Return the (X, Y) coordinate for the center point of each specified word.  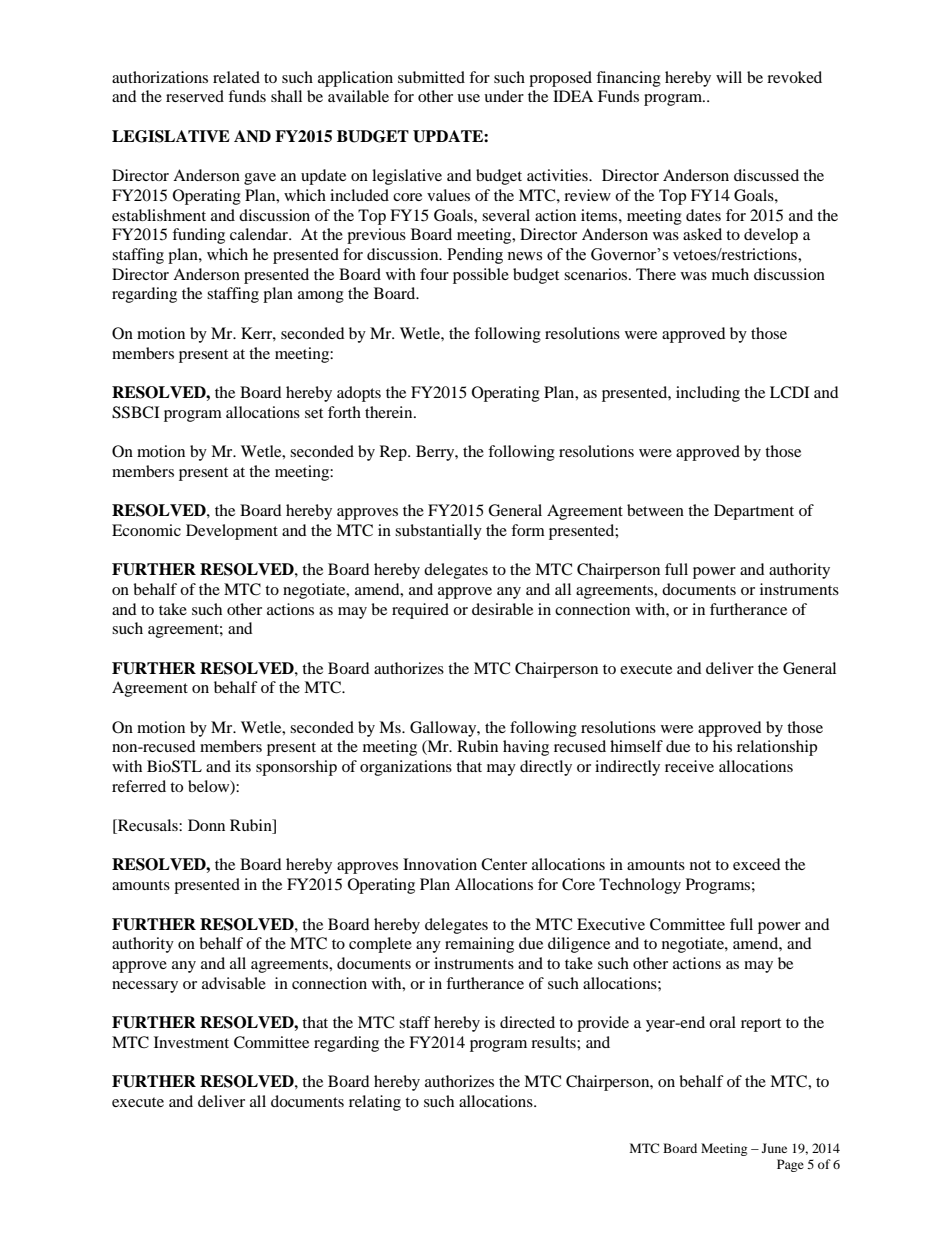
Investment (191, 1042)
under (504, 96)
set (314, 413)
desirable (502, 609)
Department (754, 512)
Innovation (440, 864)
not (700, 865)
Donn (206, 825)
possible (481, 276)
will (729, 77)
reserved (195, 96)
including (708, 394)
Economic (146, 530)
